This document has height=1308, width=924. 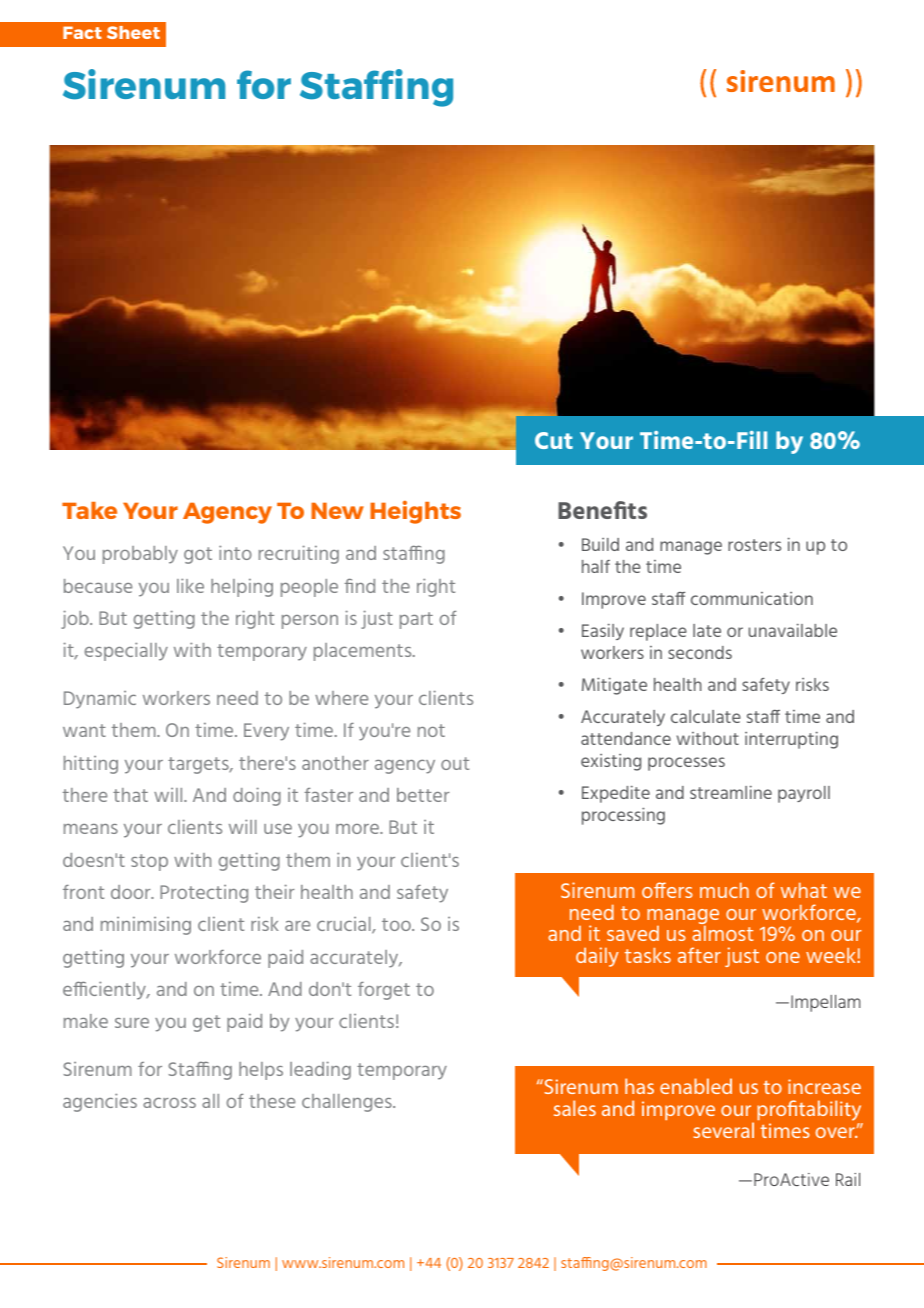 What do you see at coordinates (82, 32) in the document?
I see `Fact` at bounding box center [82, 32].
